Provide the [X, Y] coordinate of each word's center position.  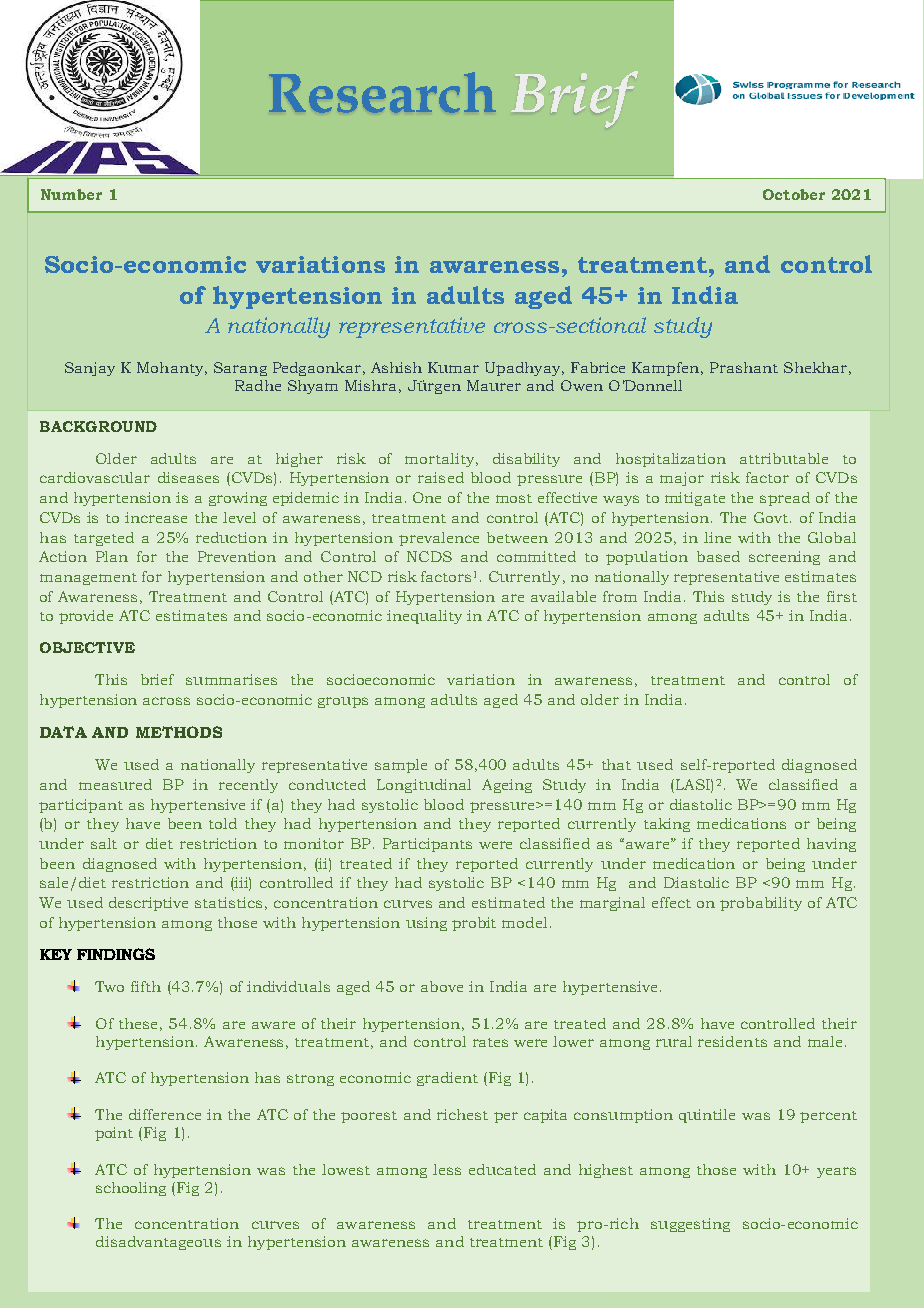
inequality [424, 617]
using [426, 924]
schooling [131, 1189]
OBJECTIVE [87, 647]
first [842, 596]
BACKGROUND [98, 426]
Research [382, 92]
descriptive [148, 904]
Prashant [744, 367]
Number [71, 194]
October [794, 194]
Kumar [453, 367]
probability [761, 904]
